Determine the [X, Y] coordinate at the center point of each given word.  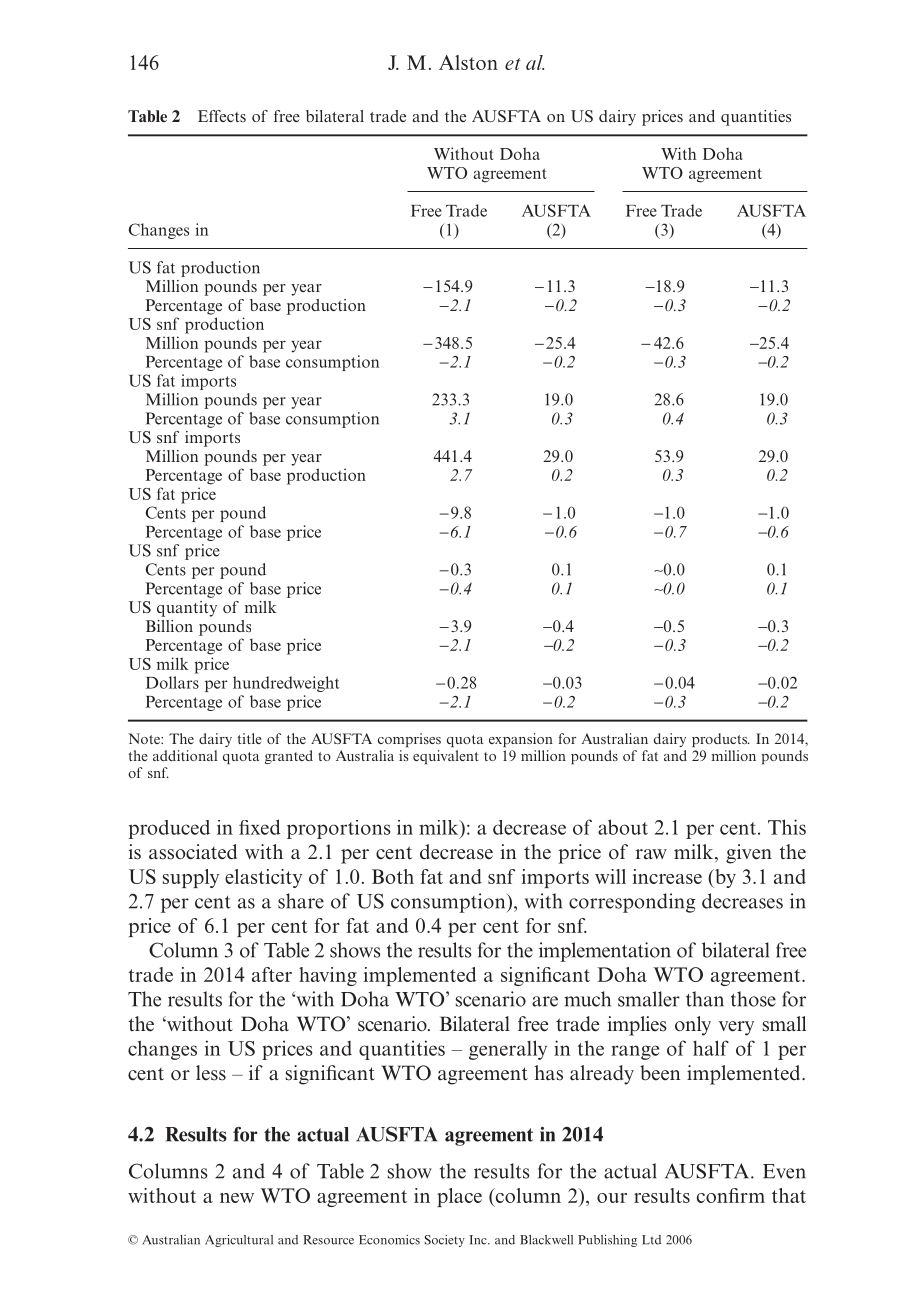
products [720, 740]
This [787, 827]
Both [393, 876]
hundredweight [286, 684]
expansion [521, 740]
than [705, 999]
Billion [169, 626]
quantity [187, 609]
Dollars [172, 682]
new [237, 1198]
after [272, 974]
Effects [222, 116]
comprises [409, 740]
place [459, 1197]
